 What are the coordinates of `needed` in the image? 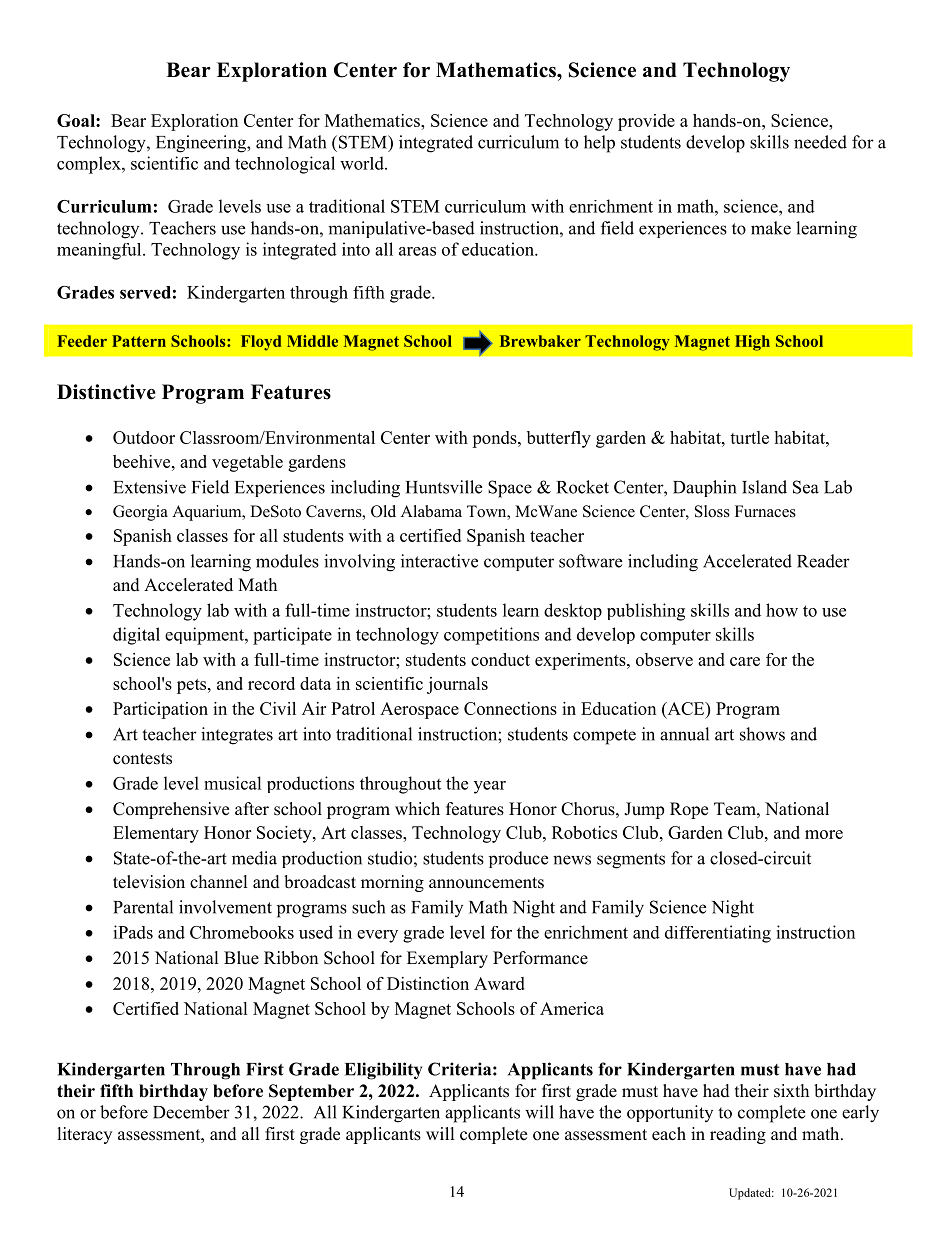 It's located at (820, 142).
